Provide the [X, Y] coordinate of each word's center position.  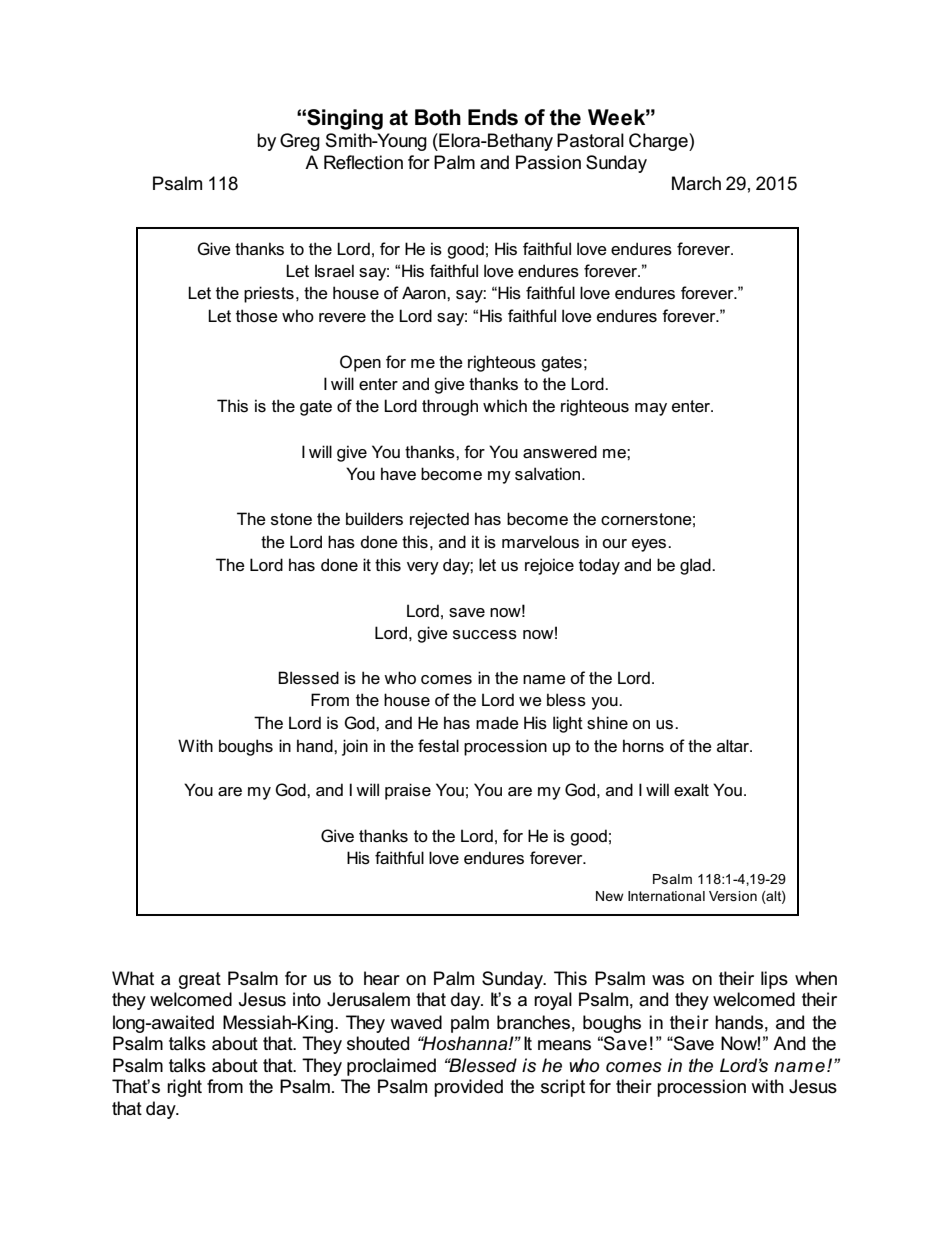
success [485, 635]
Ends [493, 117]
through [450, 407]
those [257, 316]
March [696, 183]
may [651, 409]
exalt [691, 789]
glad [696, 566]
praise [408, 791]
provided [468, 1088]
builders [374, 519]
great [200, 980]
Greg [300, 142]
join [355, 747]
